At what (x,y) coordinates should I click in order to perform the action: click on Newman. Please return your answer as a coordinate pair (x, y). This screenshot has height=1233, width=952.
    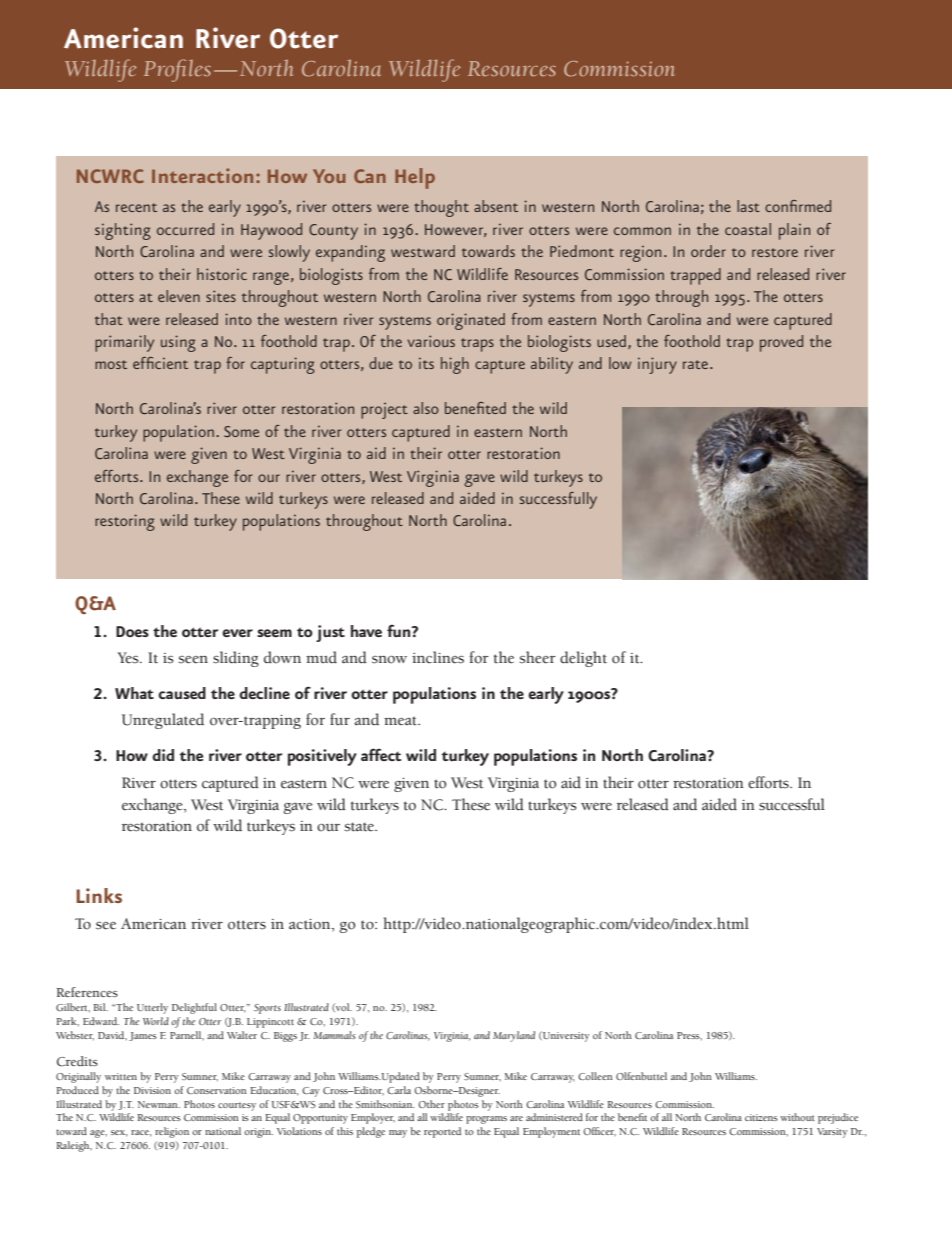
    Looking at the image, I should click on (159, 1104).
